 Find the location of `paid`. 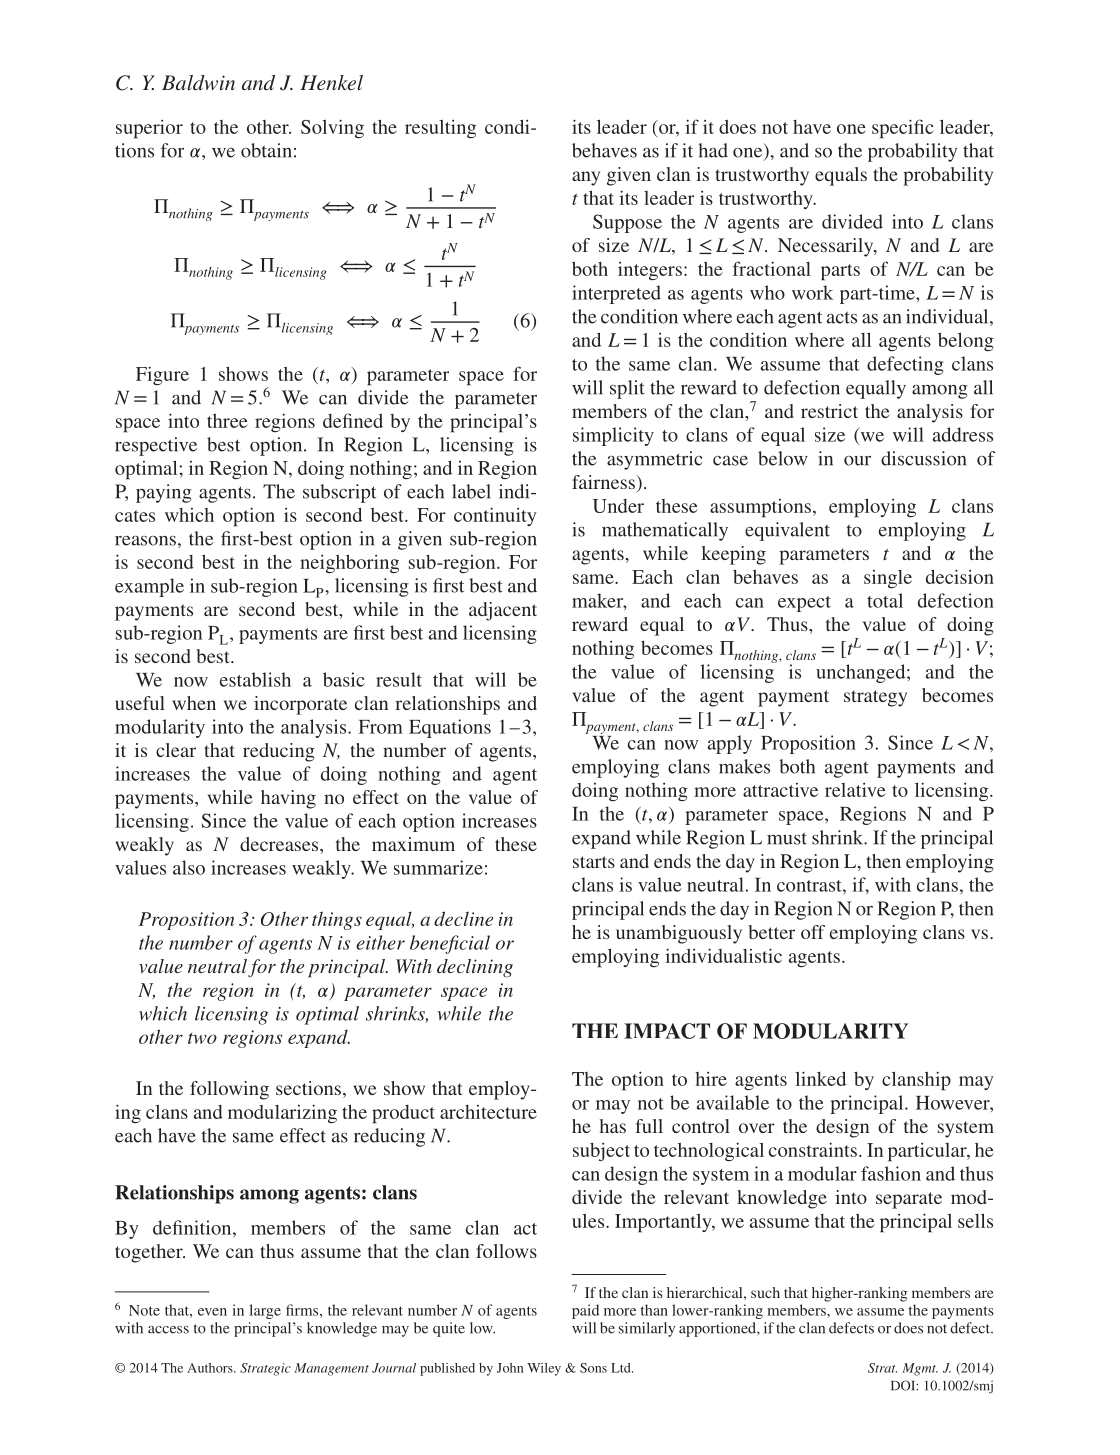

paid is located at coordinates (585, 1311).
